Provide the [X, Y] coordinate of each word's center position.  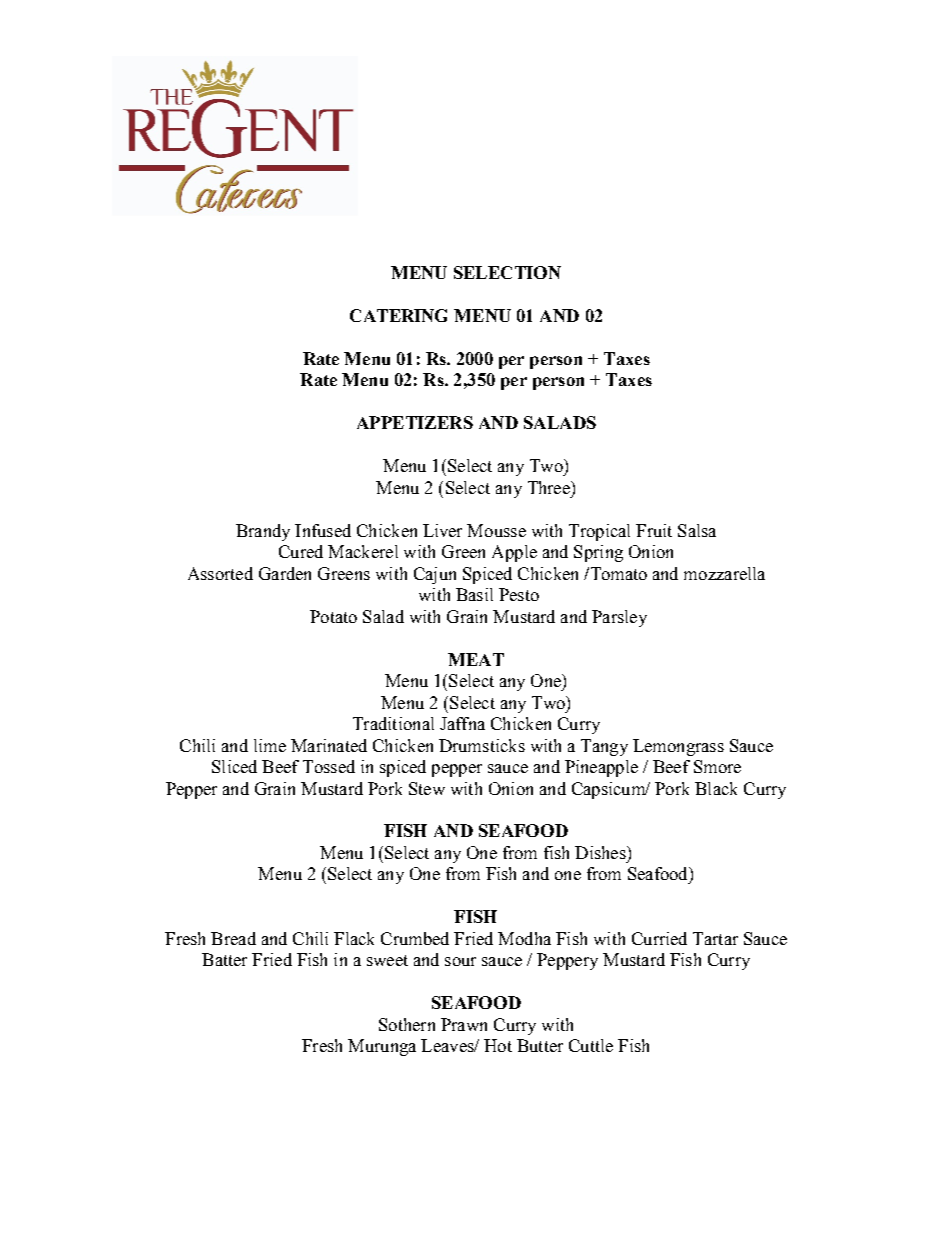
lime [270, 745]
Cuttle [591, 1045]
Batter [224, 959]
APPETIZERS [415, 422]
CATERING [398, 315]
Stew [427, 788]
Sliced [234, 766]
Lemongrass [678, 747]
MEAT [476, 659]
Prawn [464, 1024]
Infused [323, 530]
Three [550, 487]
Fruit [654, 530]
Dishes [601, 852]
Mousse [496, 530]
